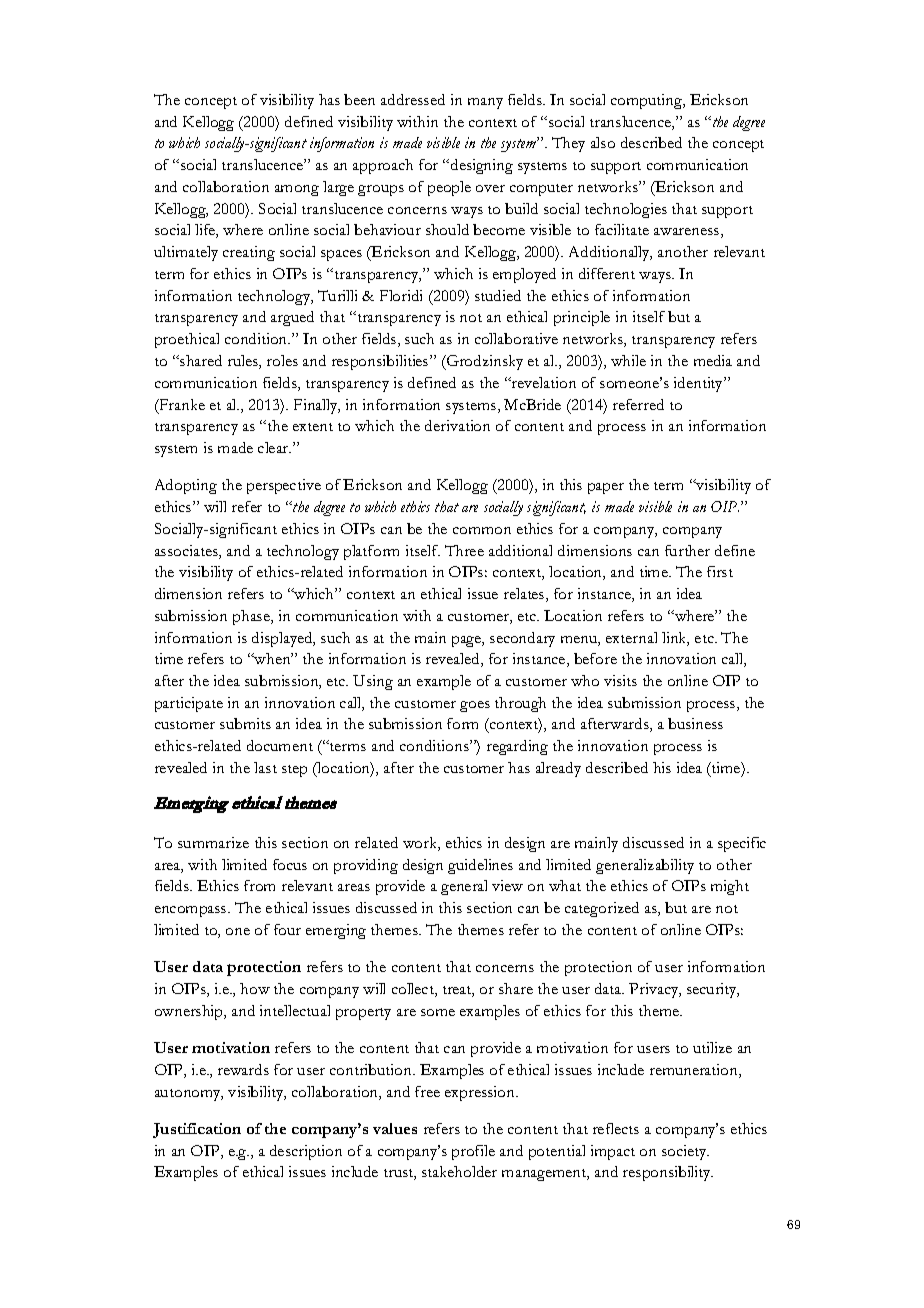 The image size is (924, 1308). I want to click on description, so click(306, 1152).
